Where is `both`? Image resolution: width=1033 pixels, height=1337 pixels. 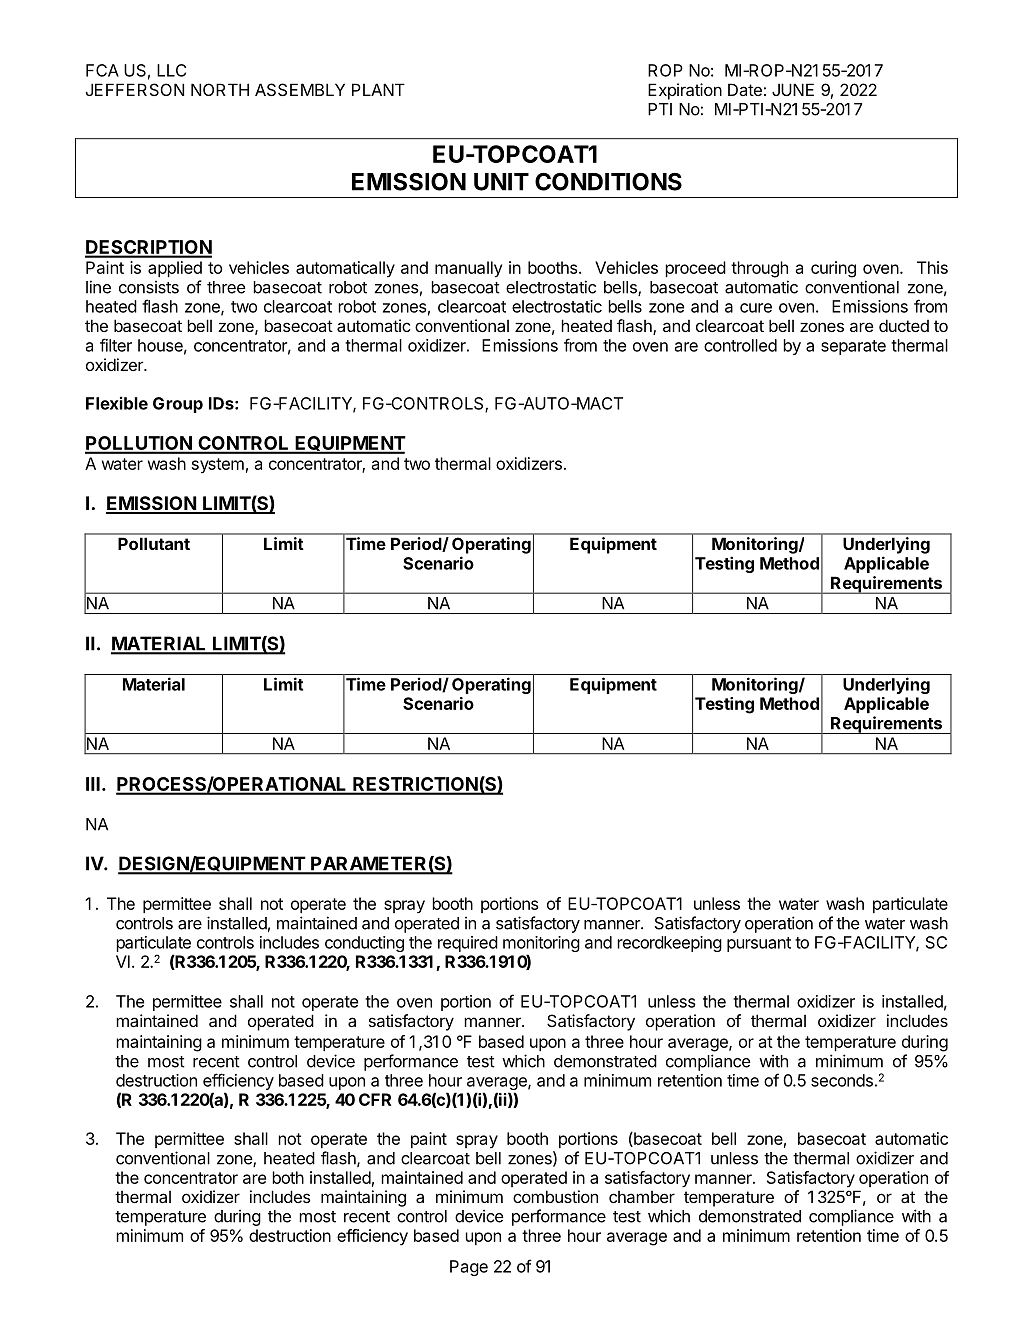
both is located at coordinates (288, 1177).
